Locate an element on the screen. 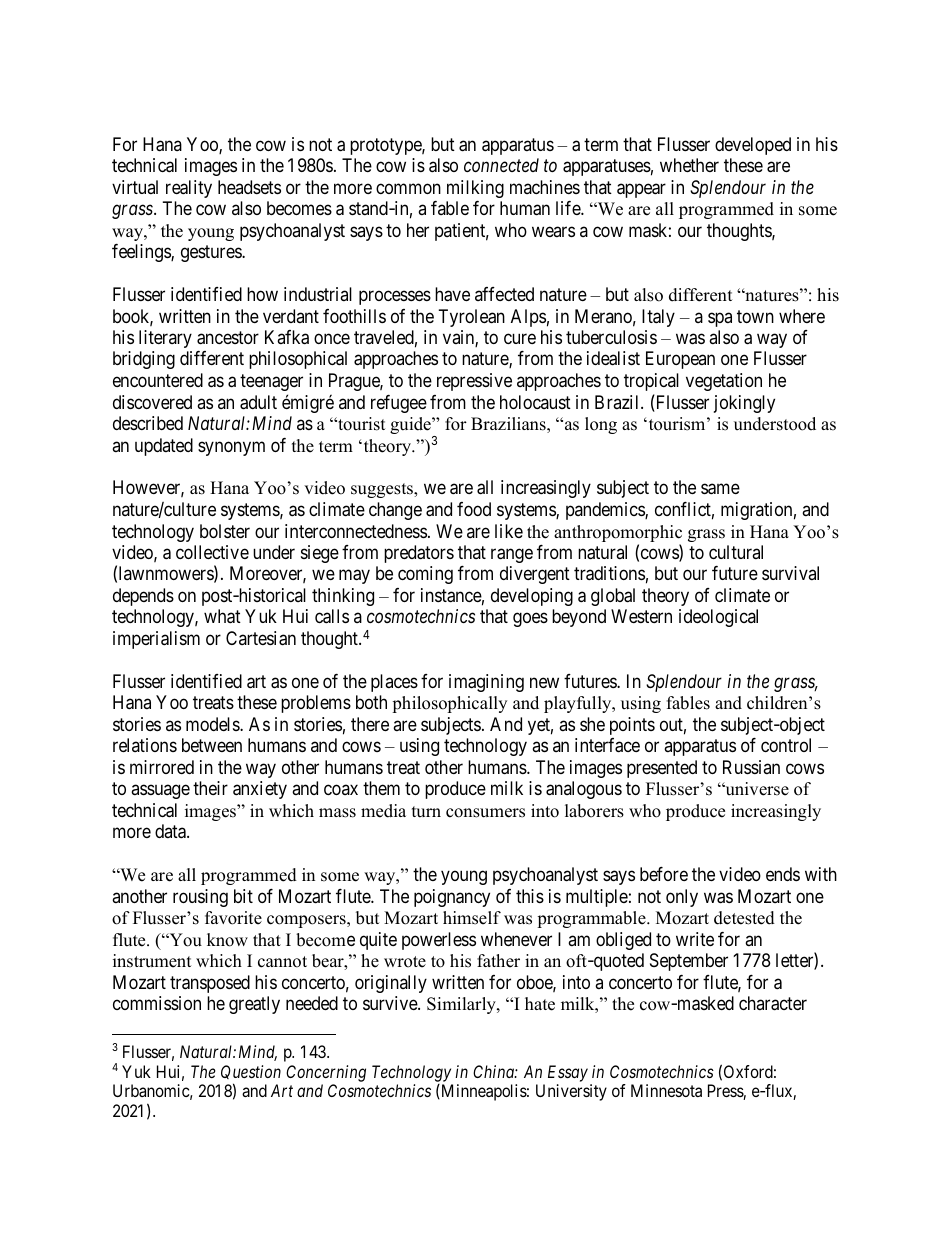  ancestor is located at coordinates (228, 338).
